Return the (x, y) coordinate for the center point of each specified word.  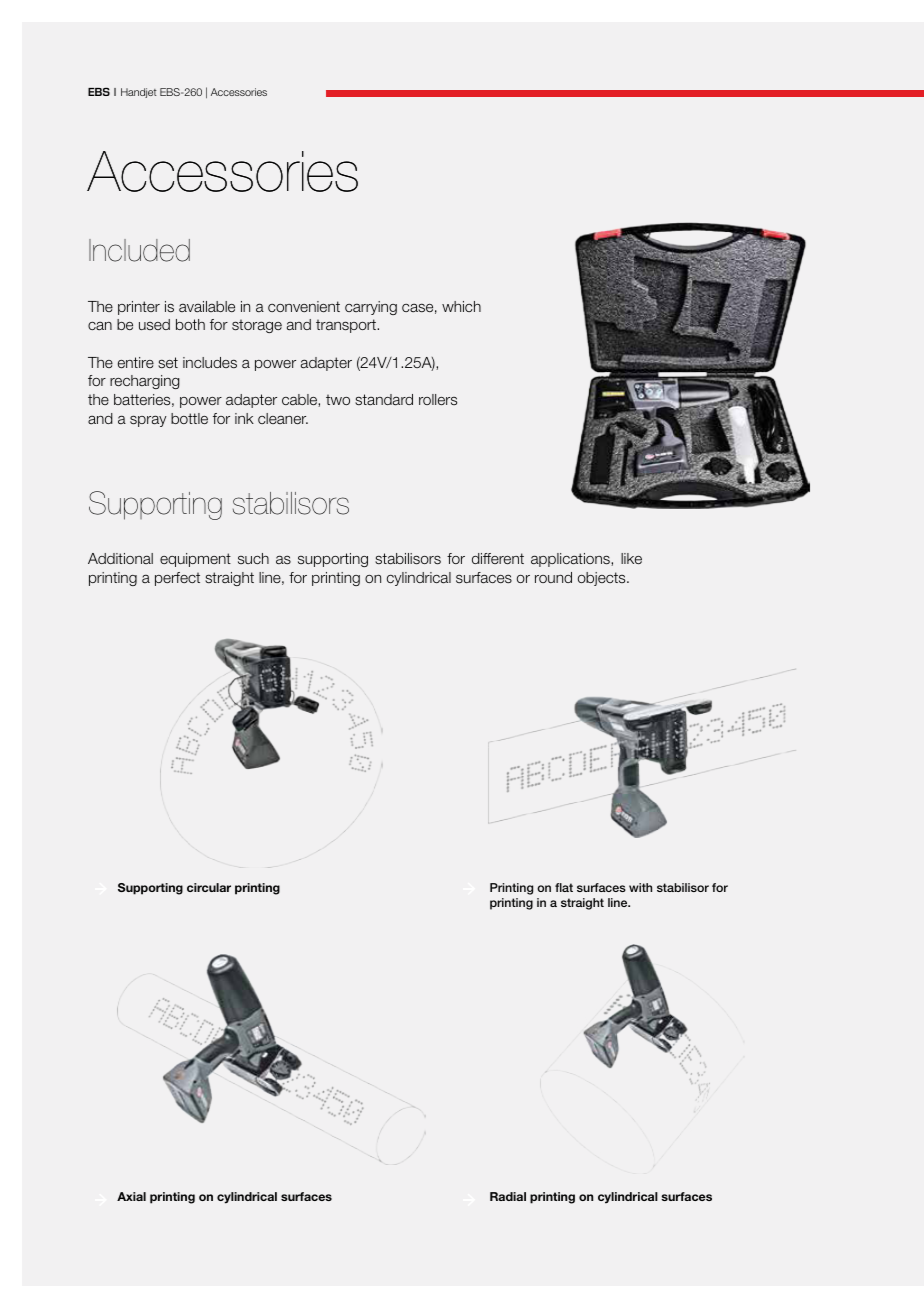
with (640, 887)
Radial (508, 1196)
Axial (131, 1196)
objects (603, 579)
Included (139, 250)
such (253, 558)
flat (564, 887)
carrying (371, 308)
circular (209, 887)
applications (571, 560)
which (461, 306)
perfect (177, 579)
